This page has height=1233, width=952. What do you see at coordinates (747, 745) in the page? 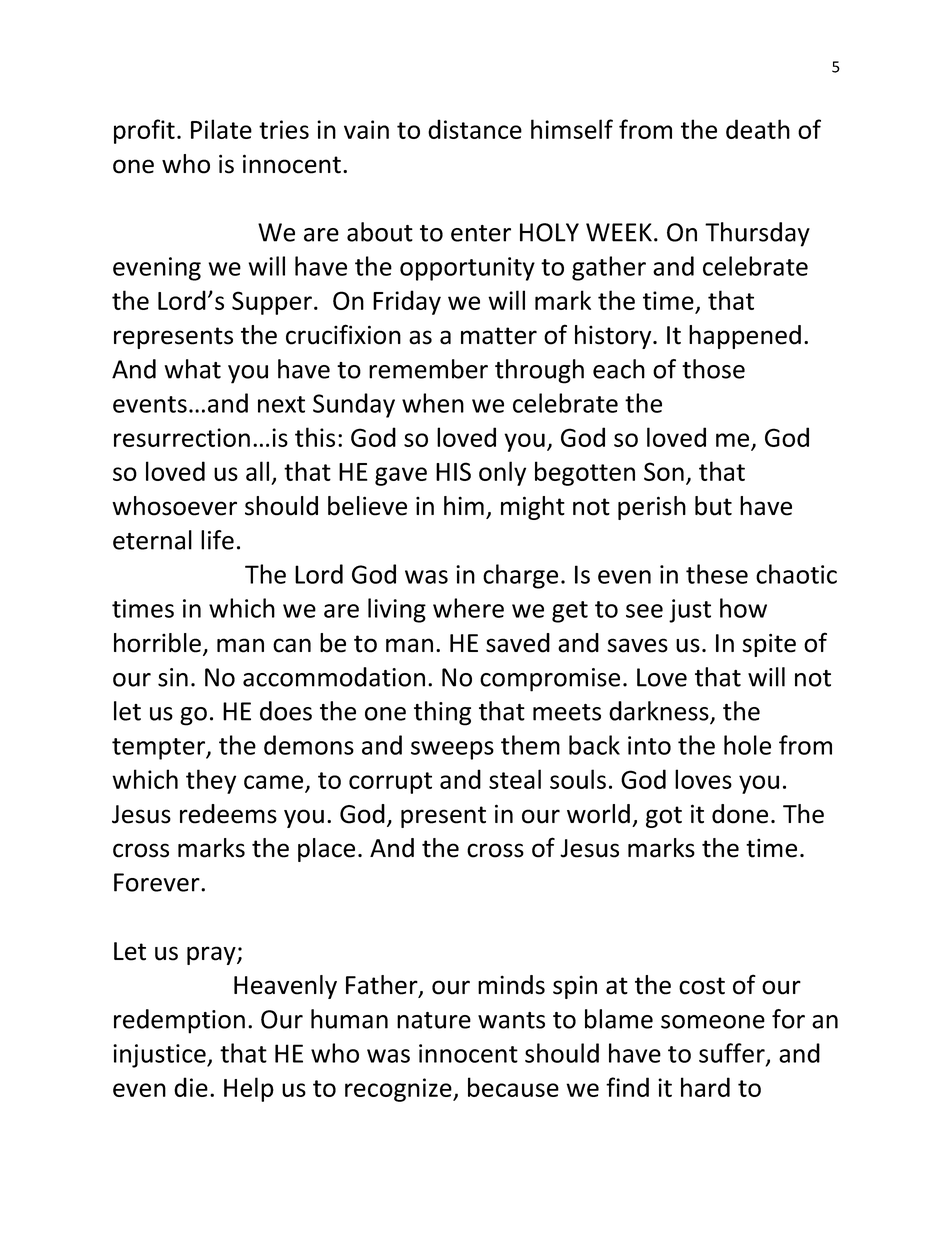
I see `hole` at bounding box center [747, 745].
